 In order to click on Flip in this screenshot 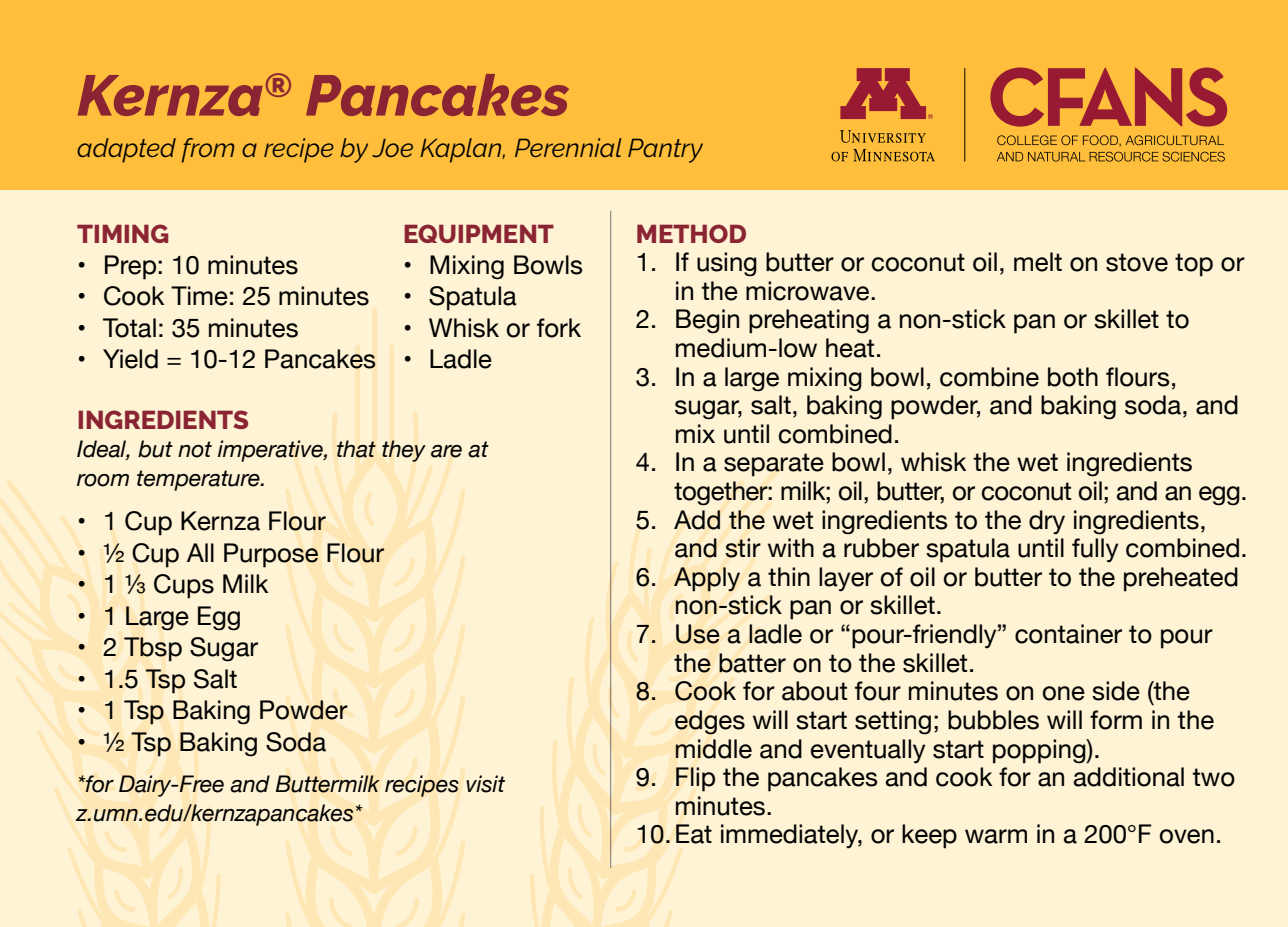, I will do `click(695, 779)`.
